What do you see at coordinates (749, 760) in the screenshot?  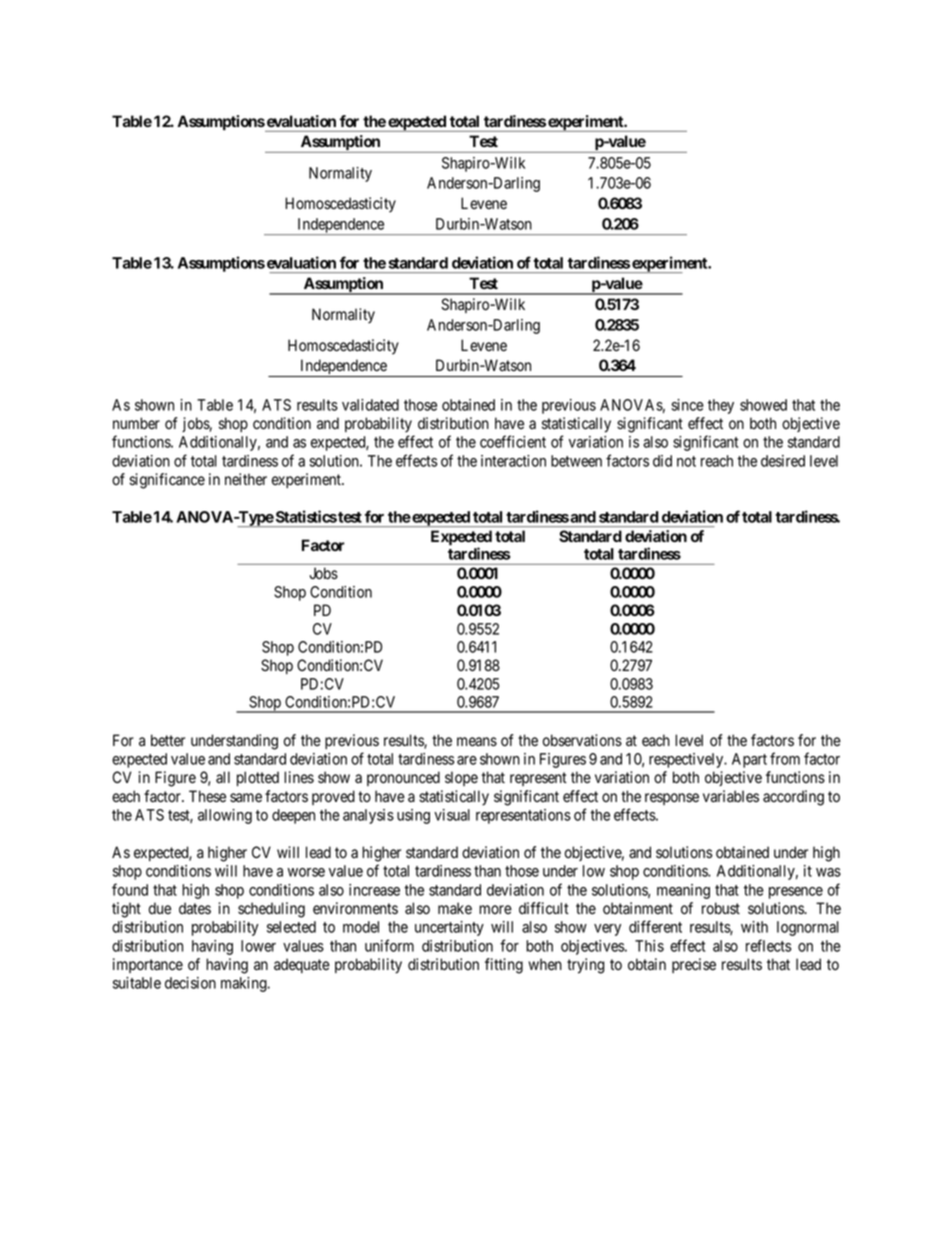 I see `Apart` at bounding box center [749, 760].
